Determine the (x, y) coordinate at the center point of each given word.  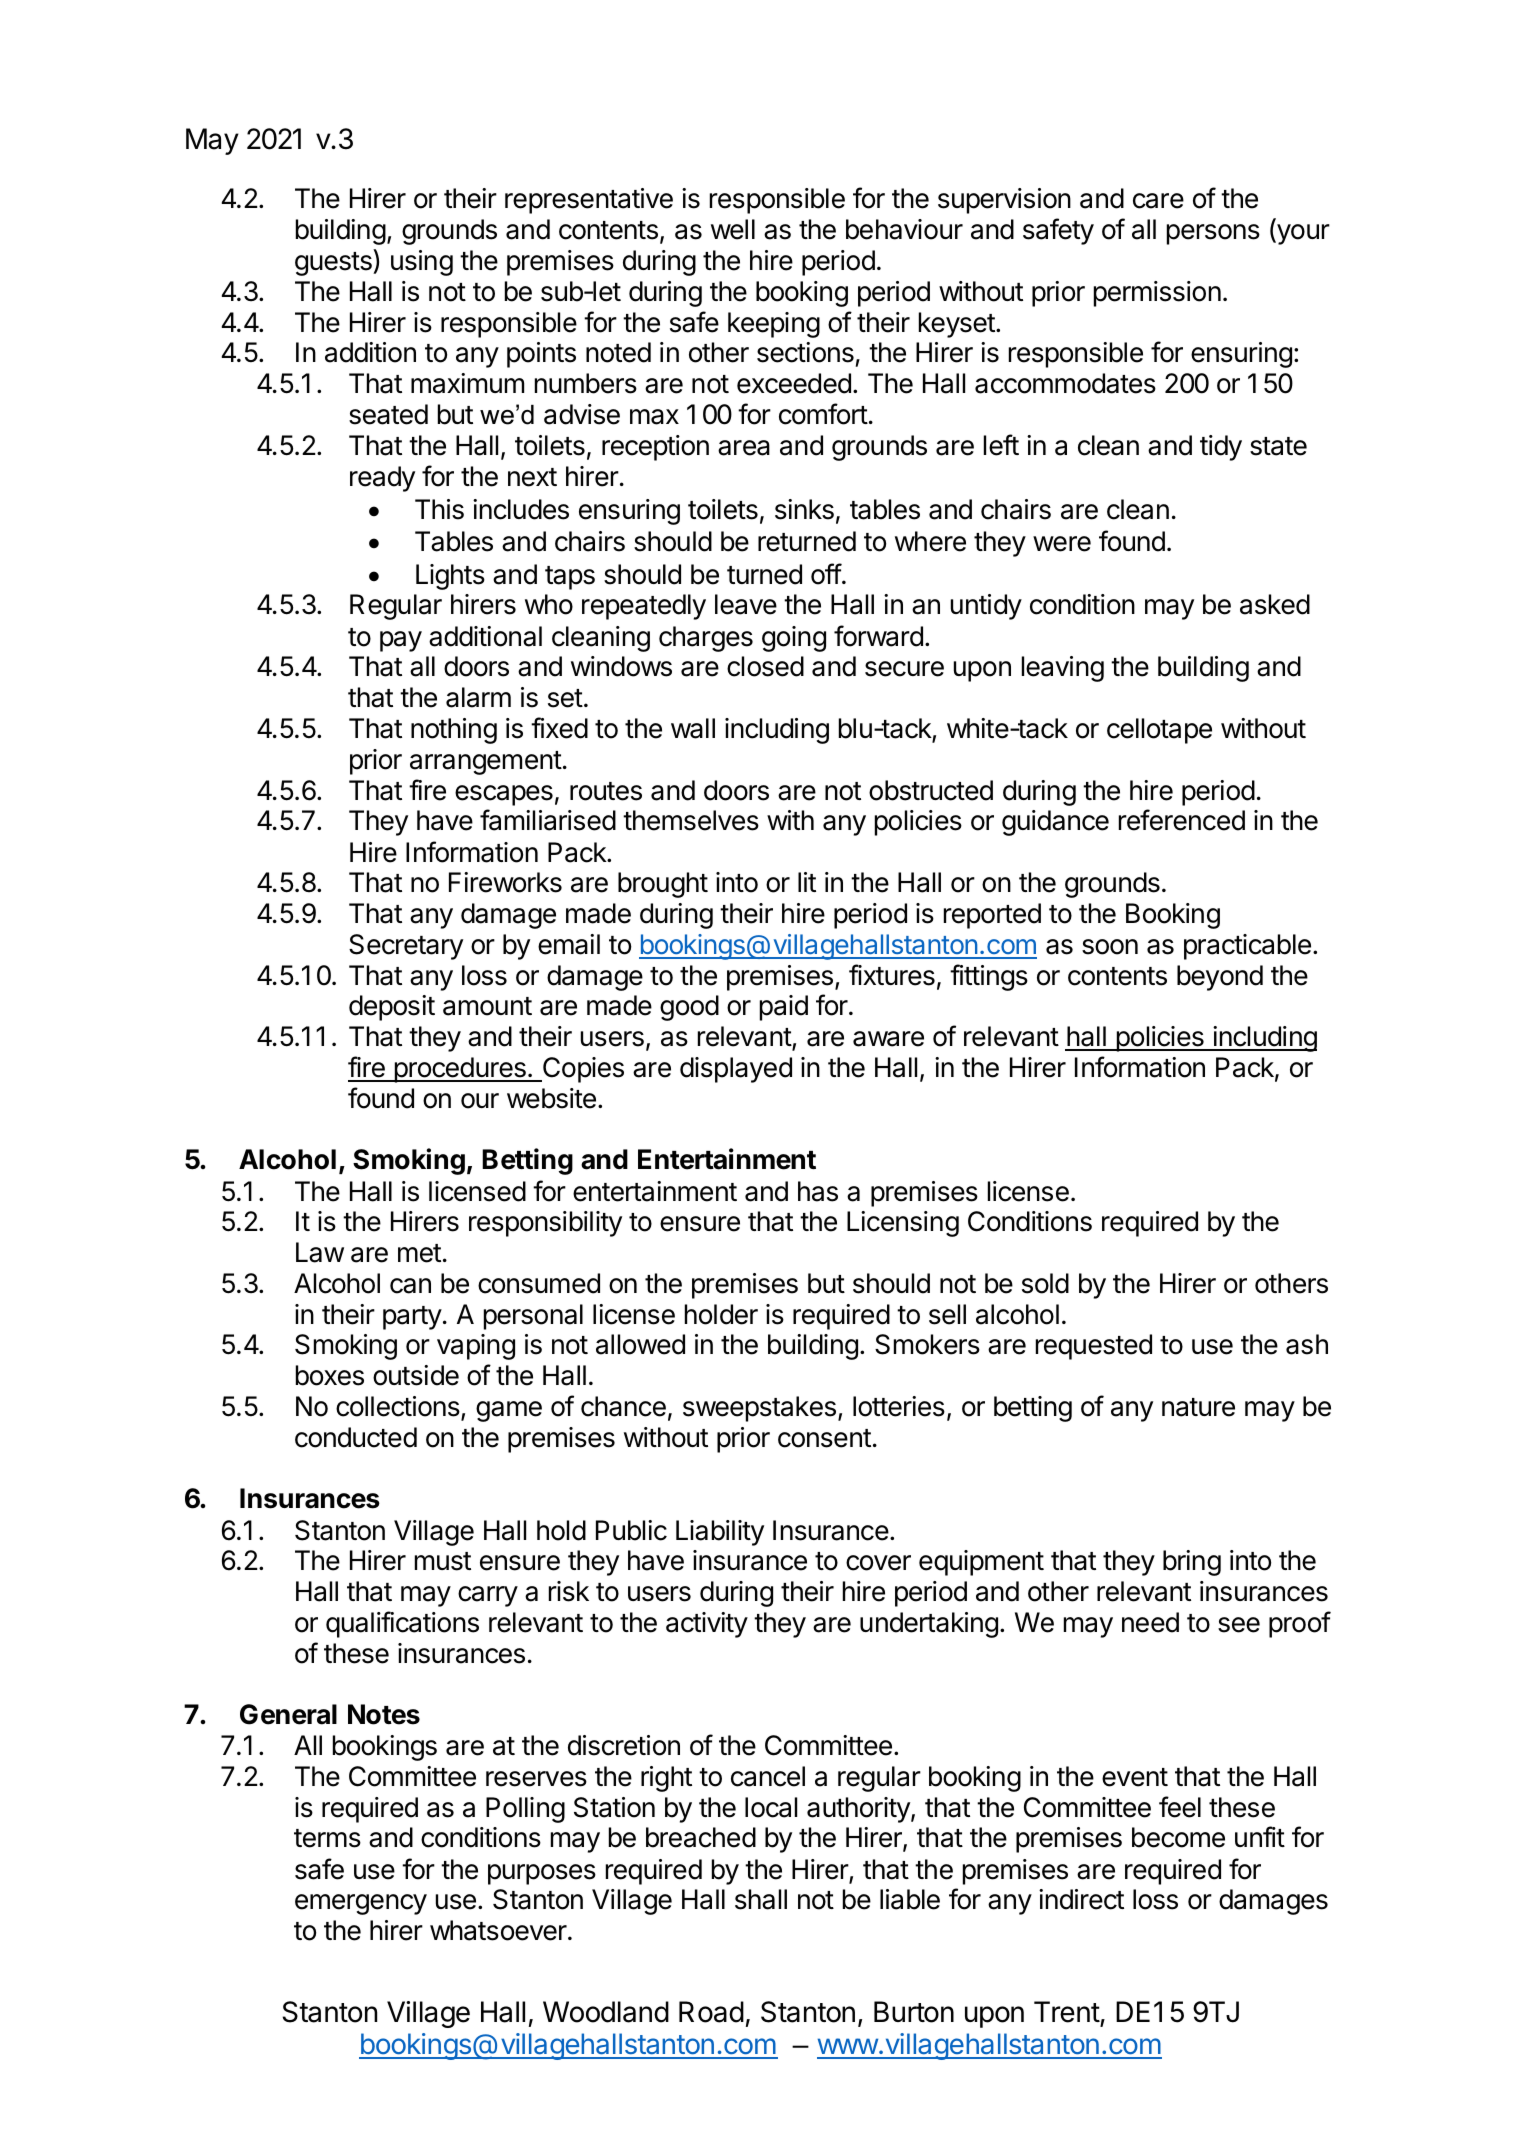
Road (711, 2012)
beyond (1220, 978)
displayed (736, 1070)
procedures (460, 1070)
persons (1213, 234)
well (733, 229)
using (422, 263)
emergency (361, 1904)
